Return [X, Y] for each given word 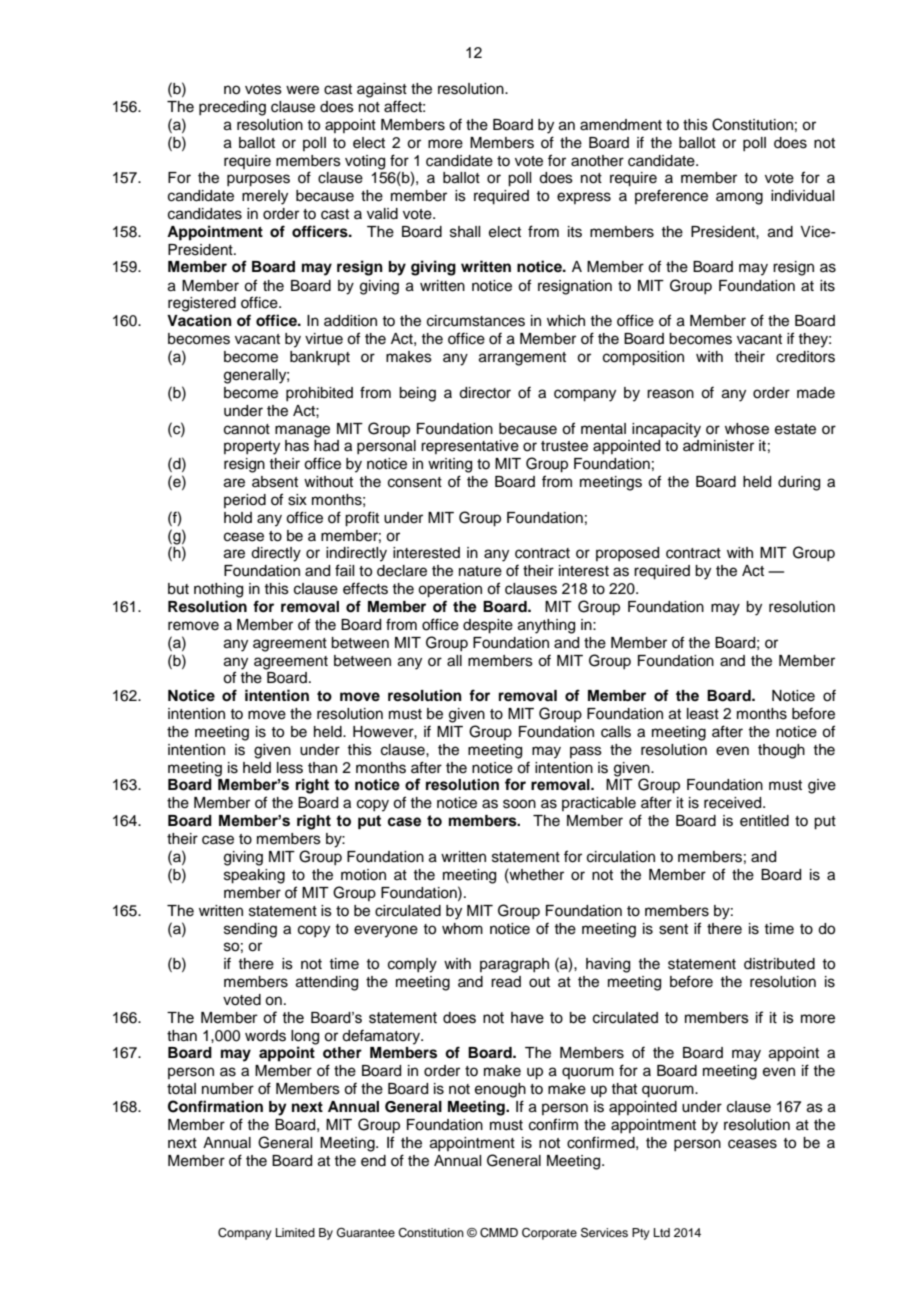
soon [519, 804]
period [245, 501]
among [739, 198]
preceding [232, 108]
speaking [254, 876]
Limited [295, 1232]
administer [718, 446]
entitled [764, 821]
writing [450, 465]
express [584, 198]
